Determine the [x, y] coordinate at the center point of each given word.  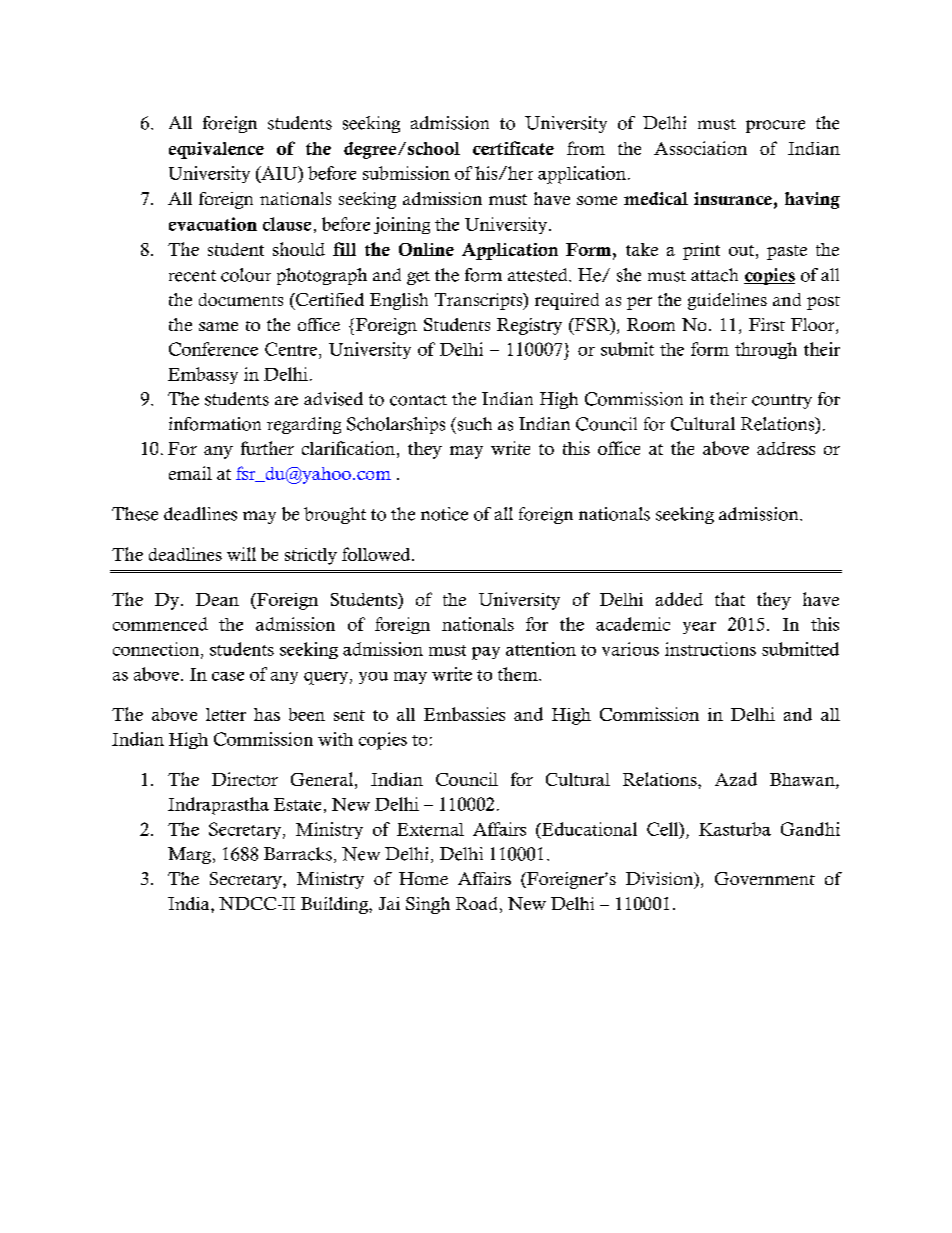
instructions [710, 649]
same [218, 326]
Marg [189, 855]
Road [476, 903]
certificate [513, 148]
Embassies [464, 714]
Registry [529, 326]
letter [226, 714]
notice [444, 514]
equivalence [216, 150]
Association [700, 148]
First [767, 324]
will [241, 554]
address [786, 448]
